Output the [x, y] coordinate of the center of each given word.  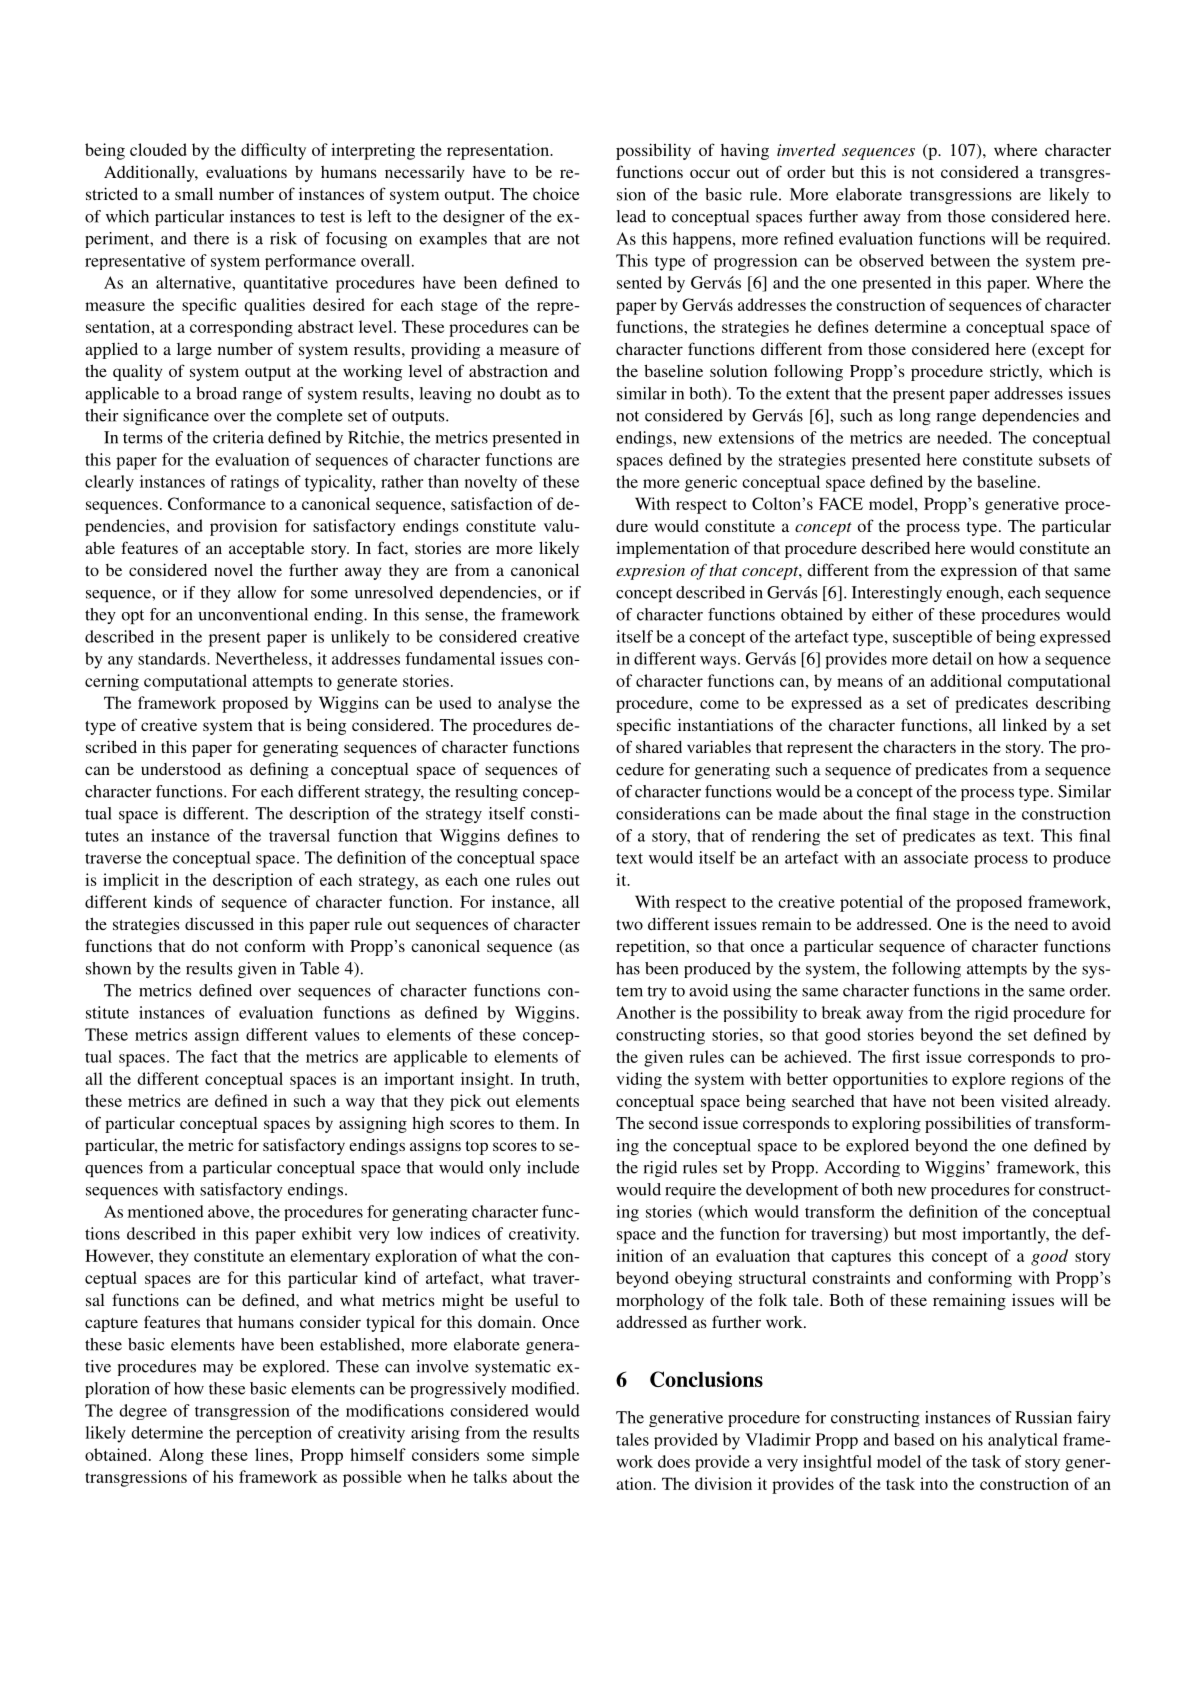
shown [108, 968]
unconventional [253, 614]
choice [556, 194]
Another [646, 1012]
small [194, 193]
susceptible [932, 638]
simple [555, 1456]
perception [274, 1434]
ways [719, 662]
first [906, 1056]
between [960, 260]
